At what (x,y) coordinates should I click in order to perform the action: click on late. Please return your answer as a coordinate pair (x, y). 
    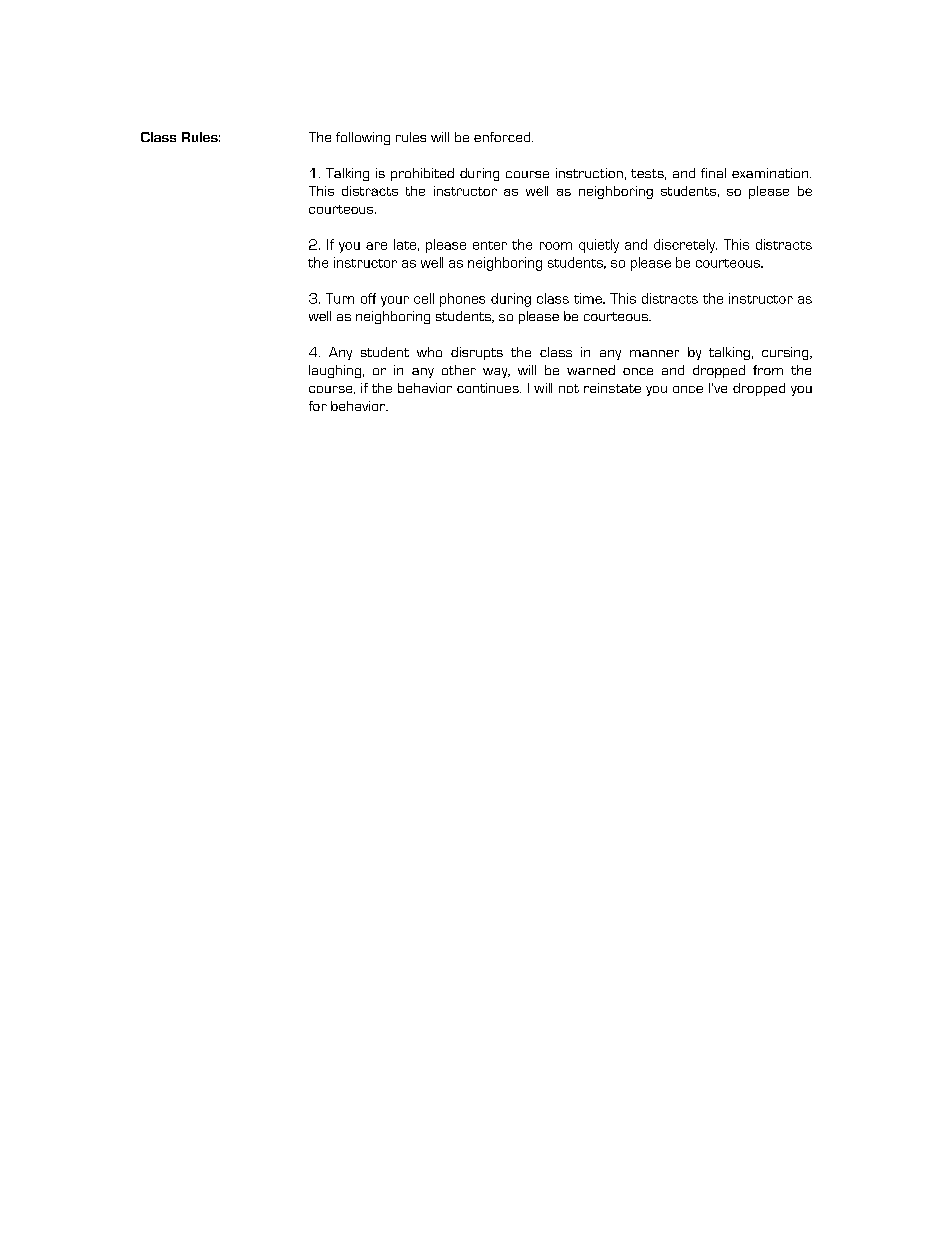
    Looking at the image, I should click on (405, 244).
